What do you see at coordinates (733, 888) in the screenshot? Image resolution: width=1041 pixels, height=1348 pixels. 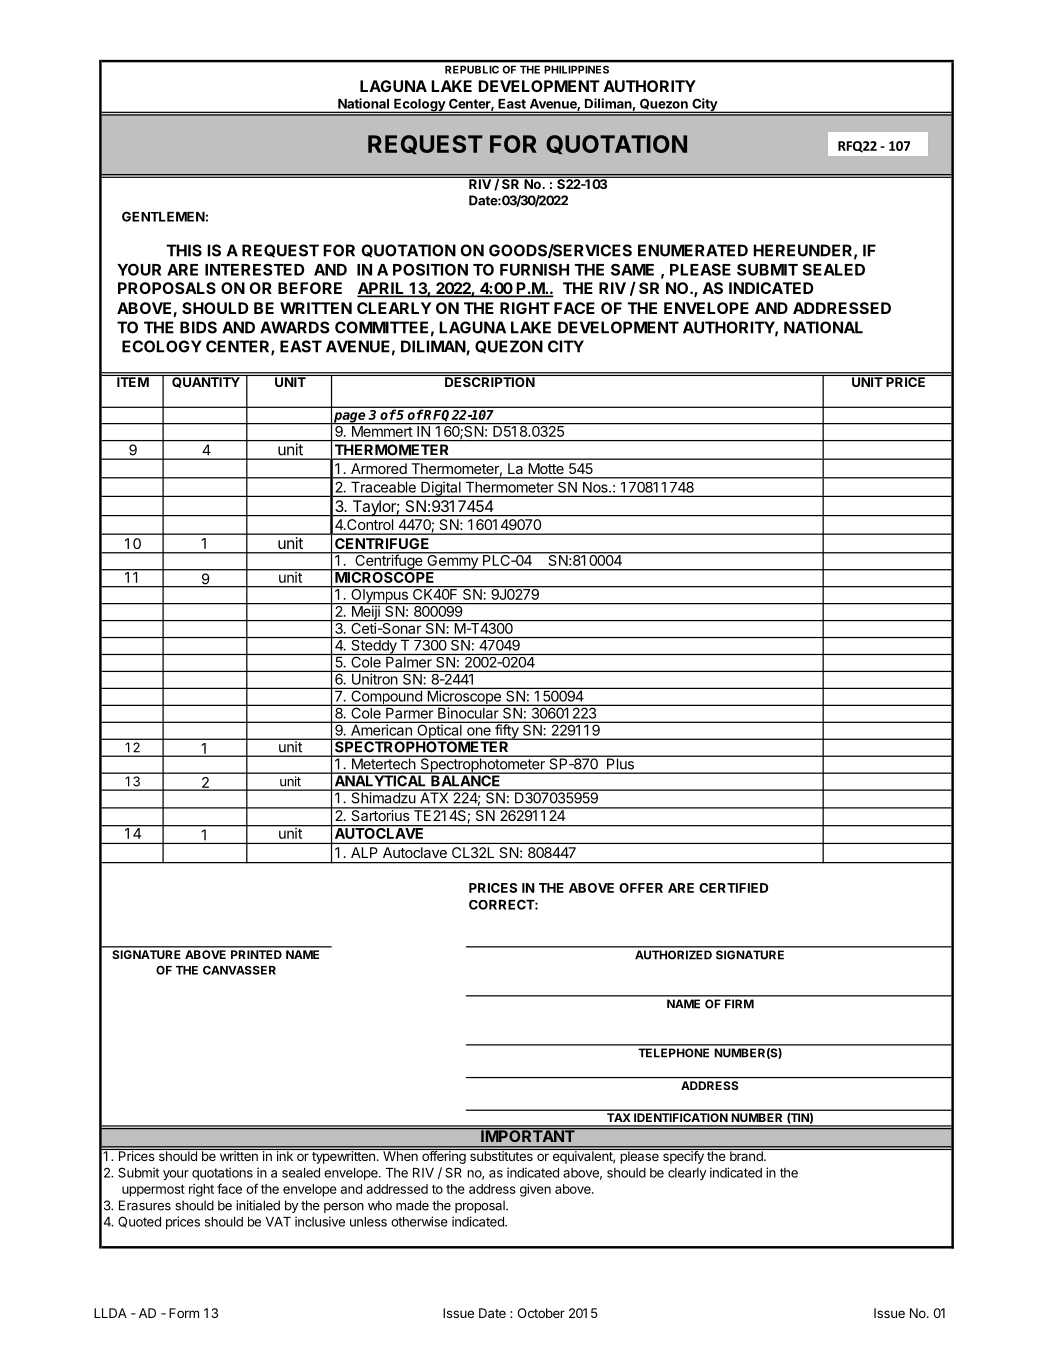 I see `CERTIFIED` at bounding box center [733, 888].
